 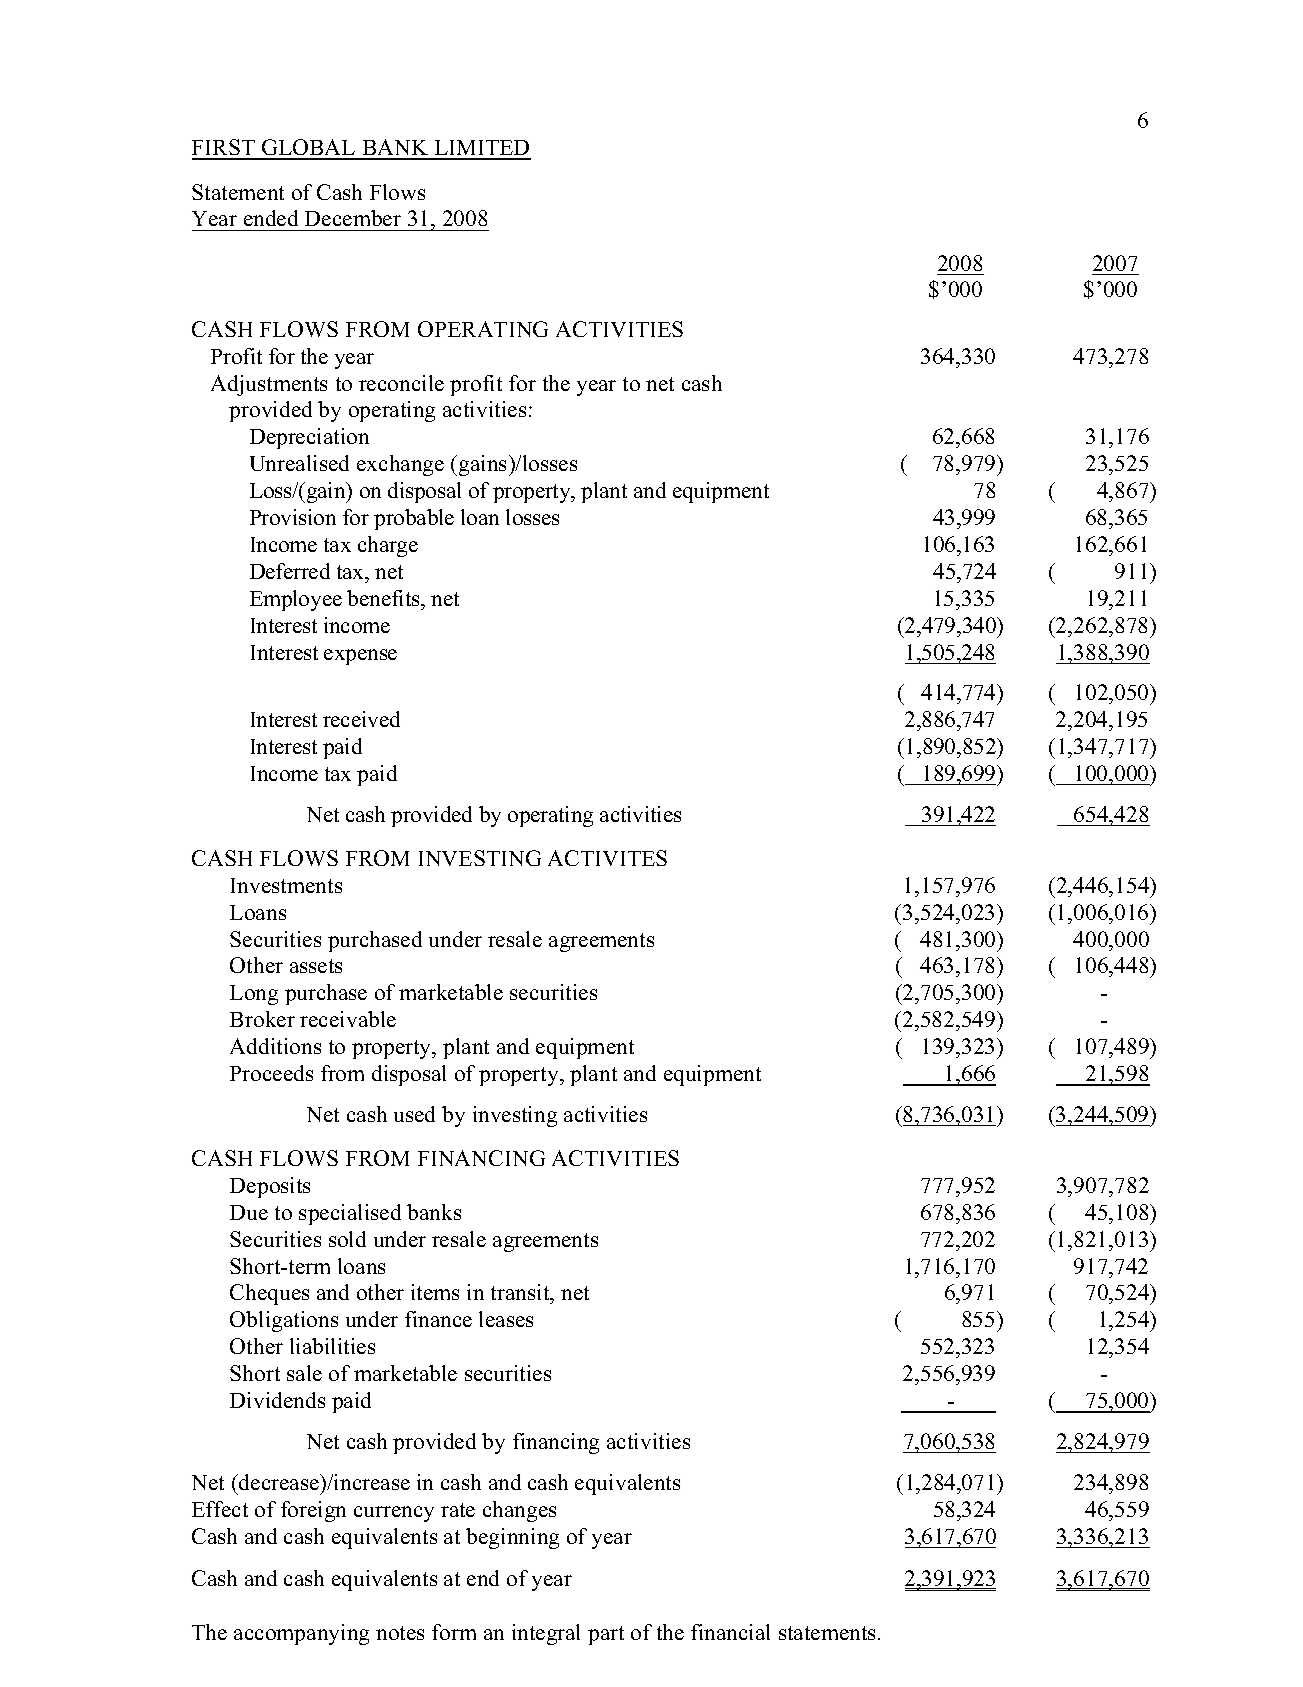 What do you see at coordinates (353, 218) in the screenshot?
I see `December` at bounding box center [353, 218].
